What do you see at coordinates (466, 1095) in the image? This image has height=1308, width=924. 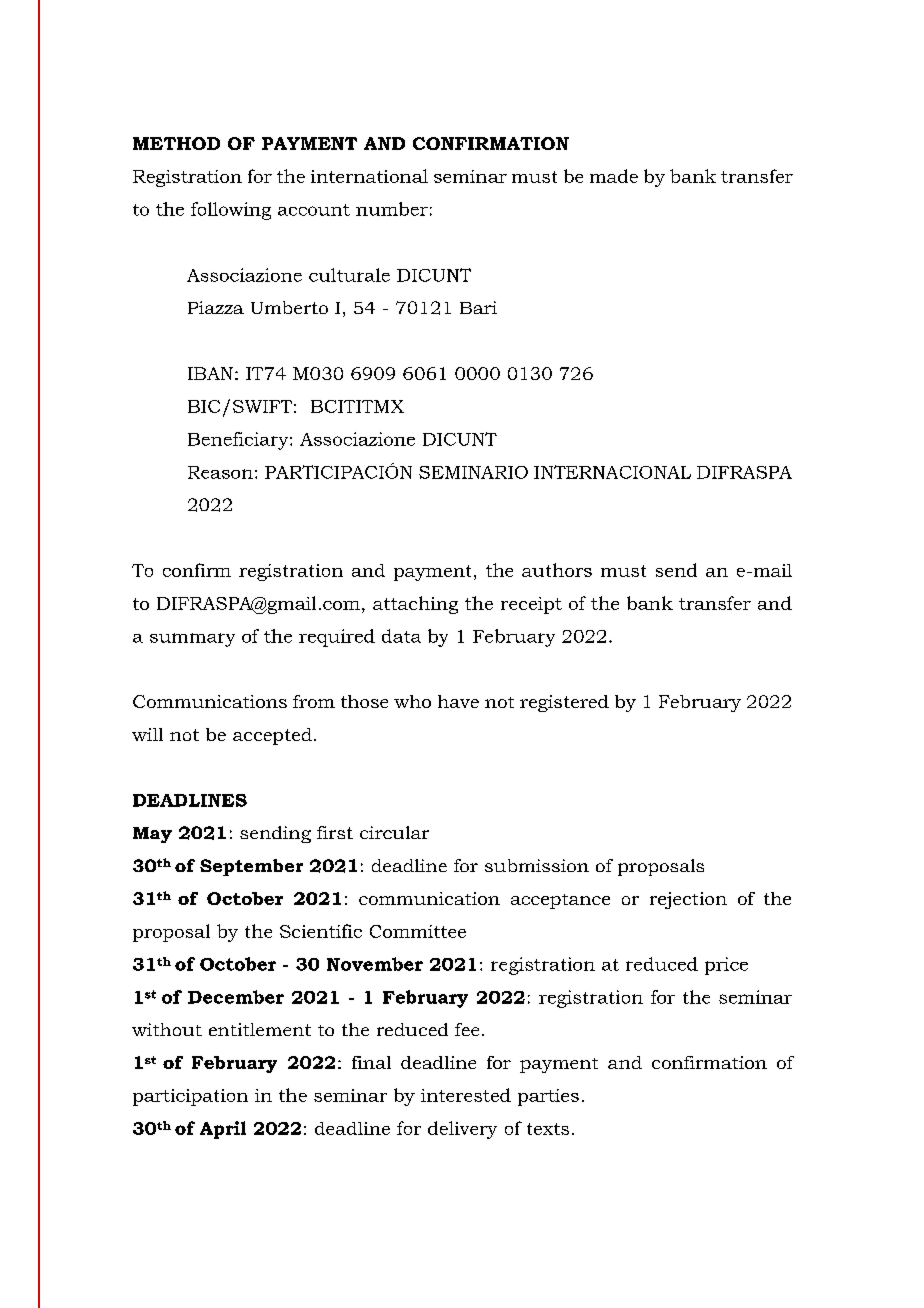 I see `interested` at bounding box center [466, 1095].
